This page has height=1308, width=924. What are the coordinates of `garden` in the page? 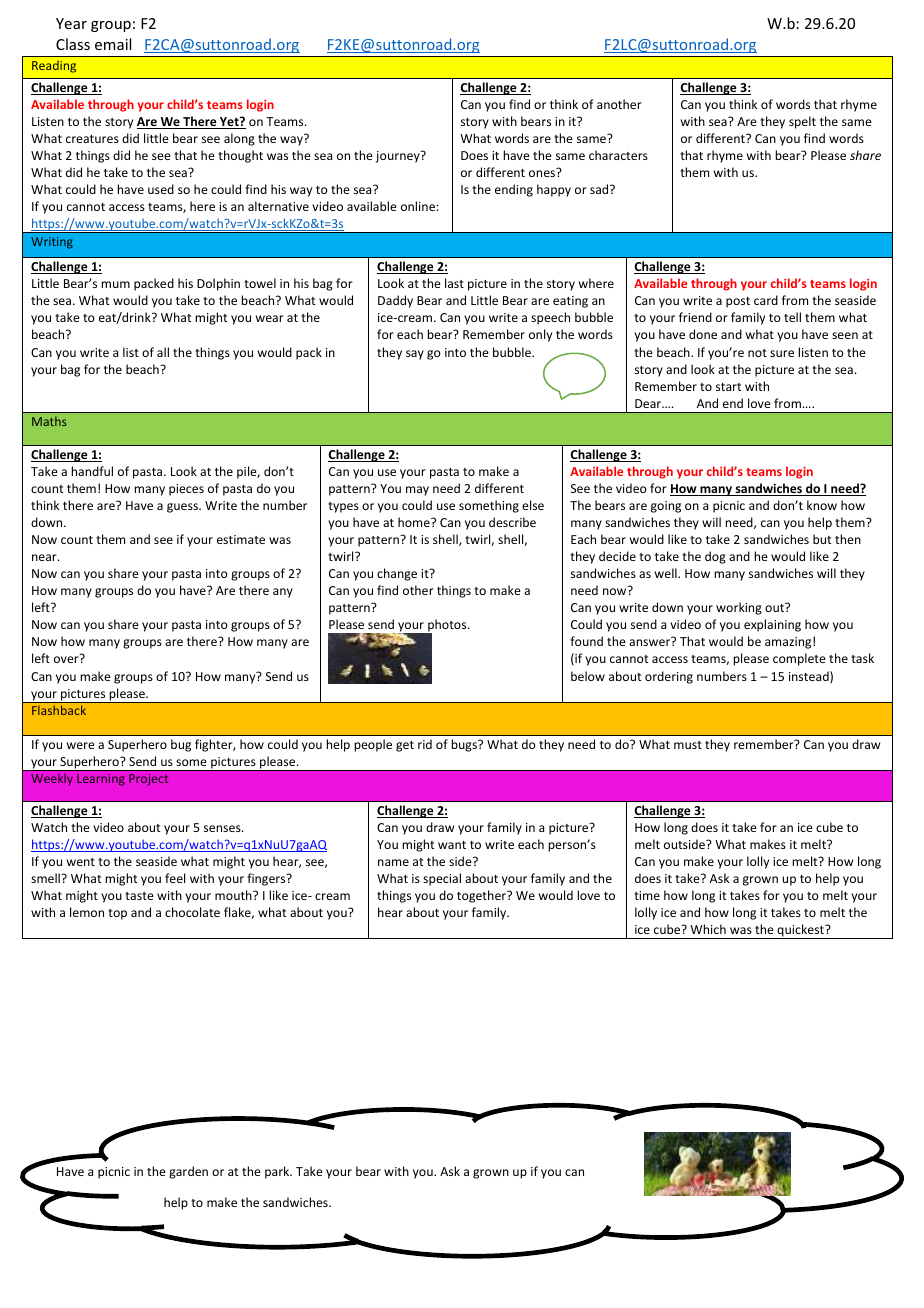 It's located at (188, 1172).
